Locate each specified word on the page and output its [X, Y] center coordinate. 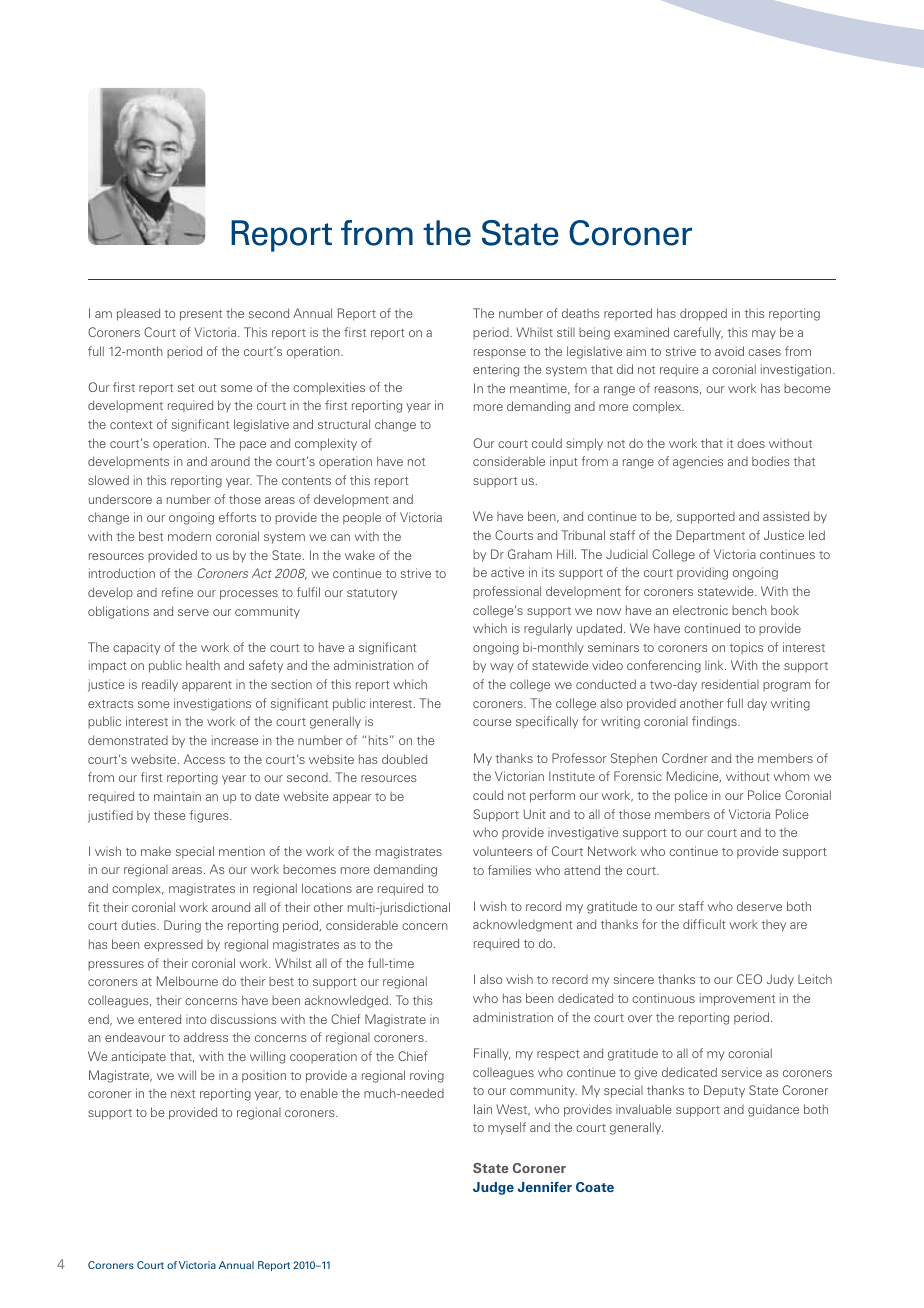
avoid [729, 351]
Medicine [694, 776]
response [500, 353]
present [201, 315]
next [183, 1094]
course [492, 722]
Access [204, 759]
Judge [493, 1188]
